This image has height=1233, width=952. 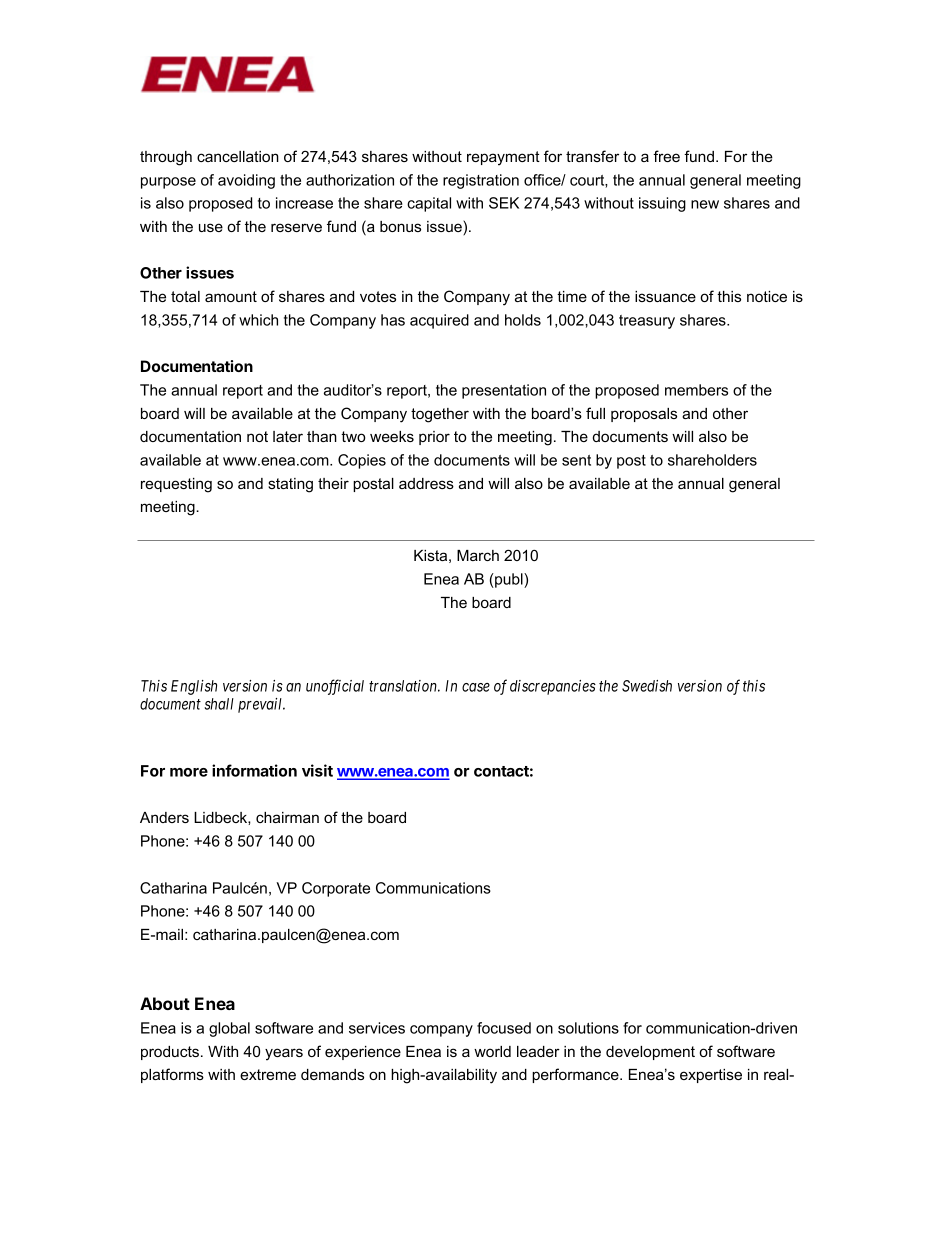 I want to click on stating, so click(x=290, y=485).
